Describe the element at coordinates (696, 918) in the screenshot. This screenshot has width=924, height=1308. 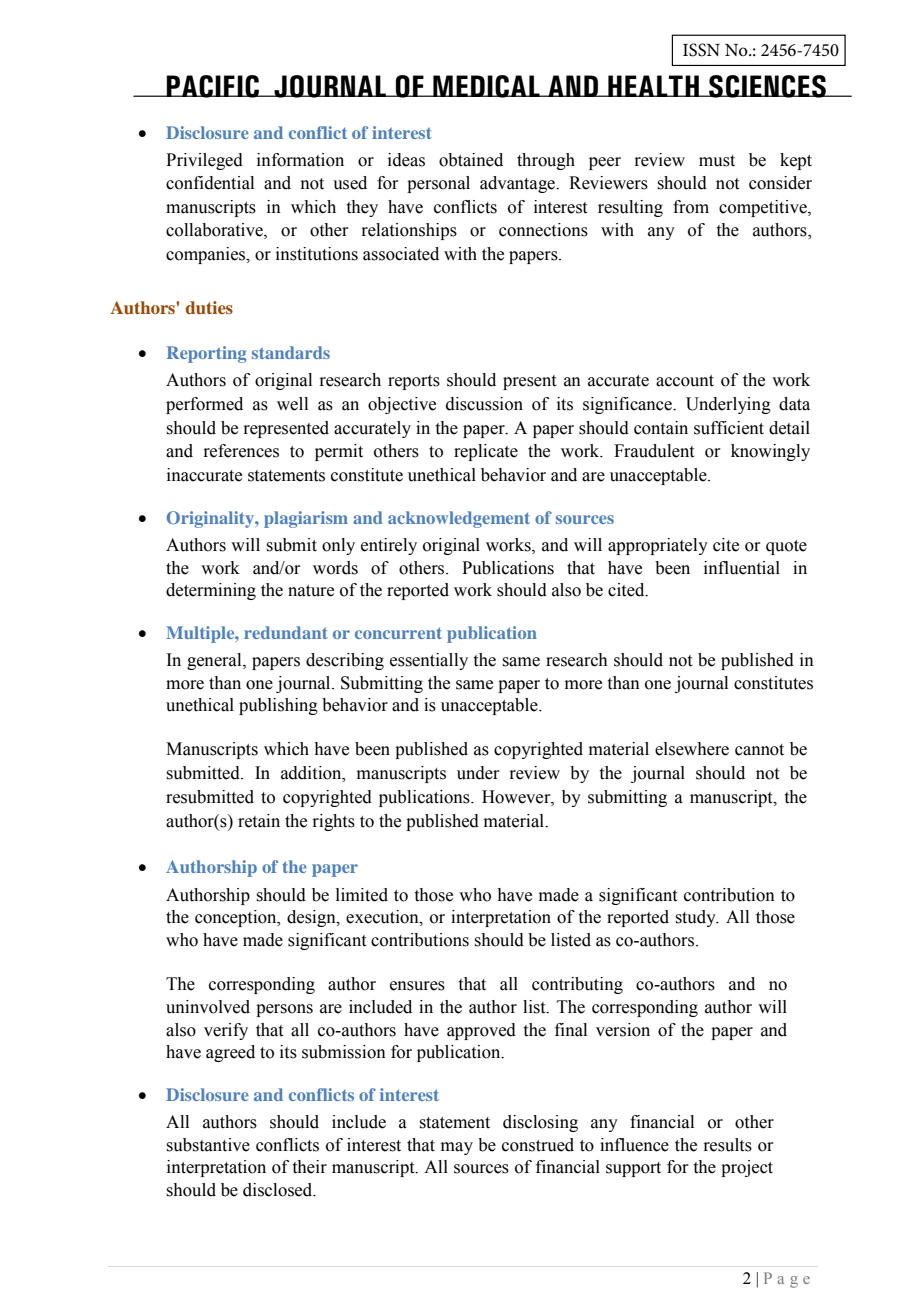
I see `study` at that location.
